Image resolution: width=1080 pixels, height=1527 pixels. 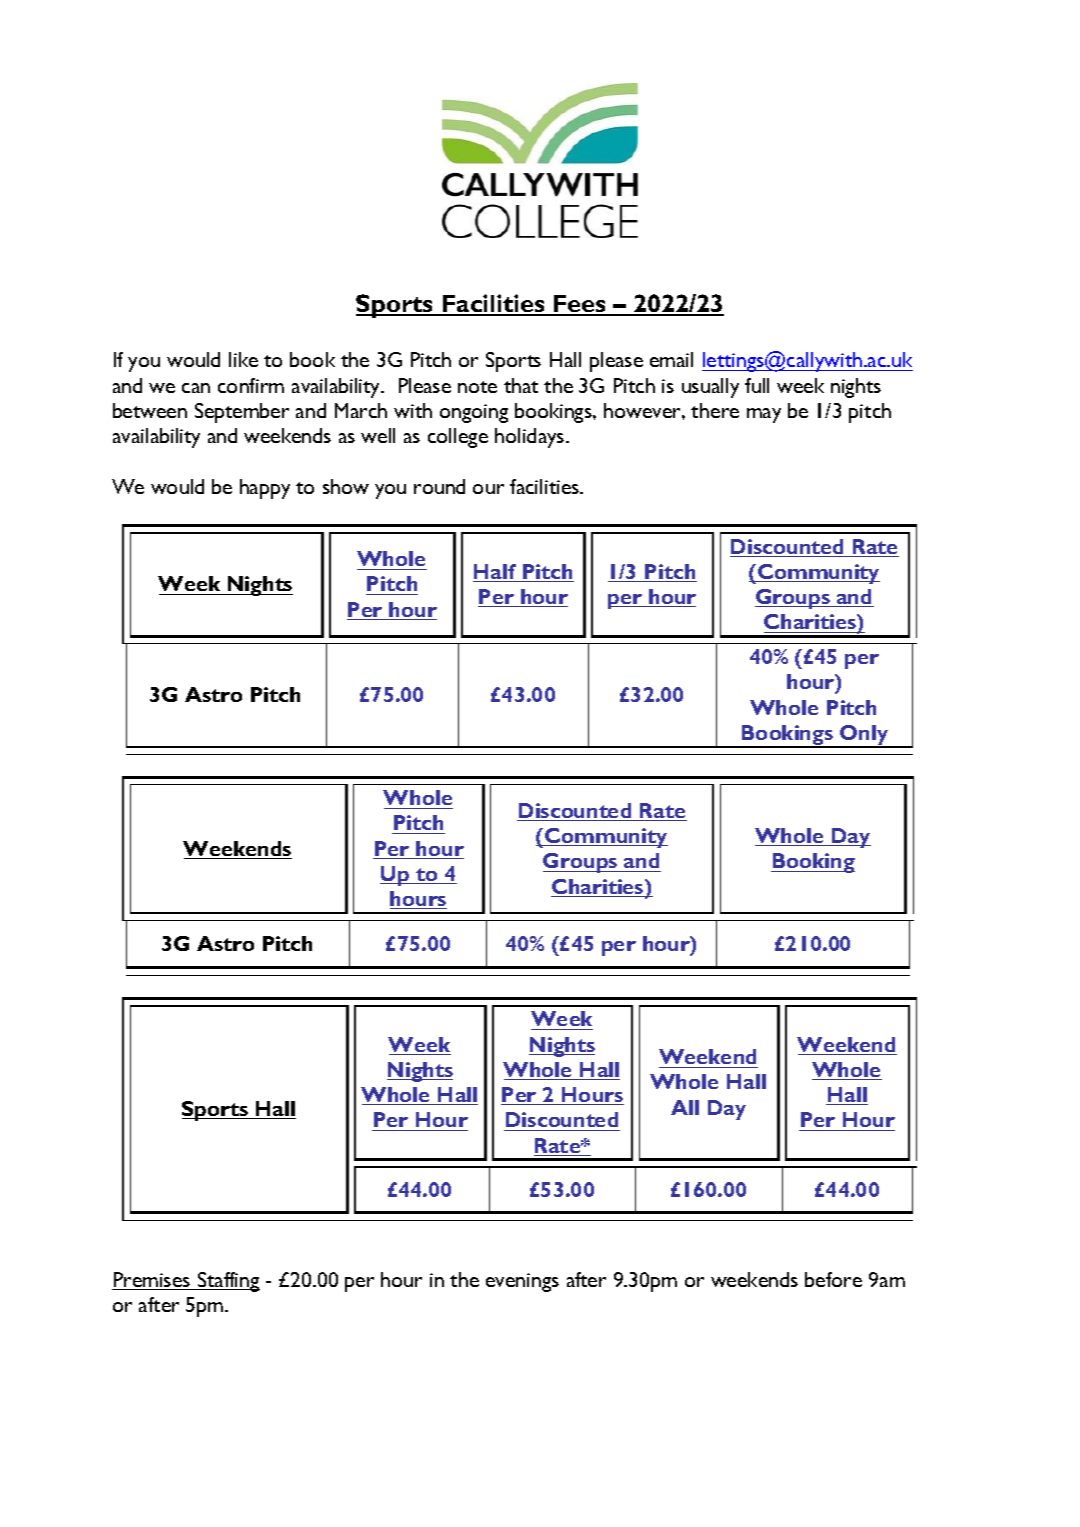 I want to click on happy, so click(x=265, y=489).
